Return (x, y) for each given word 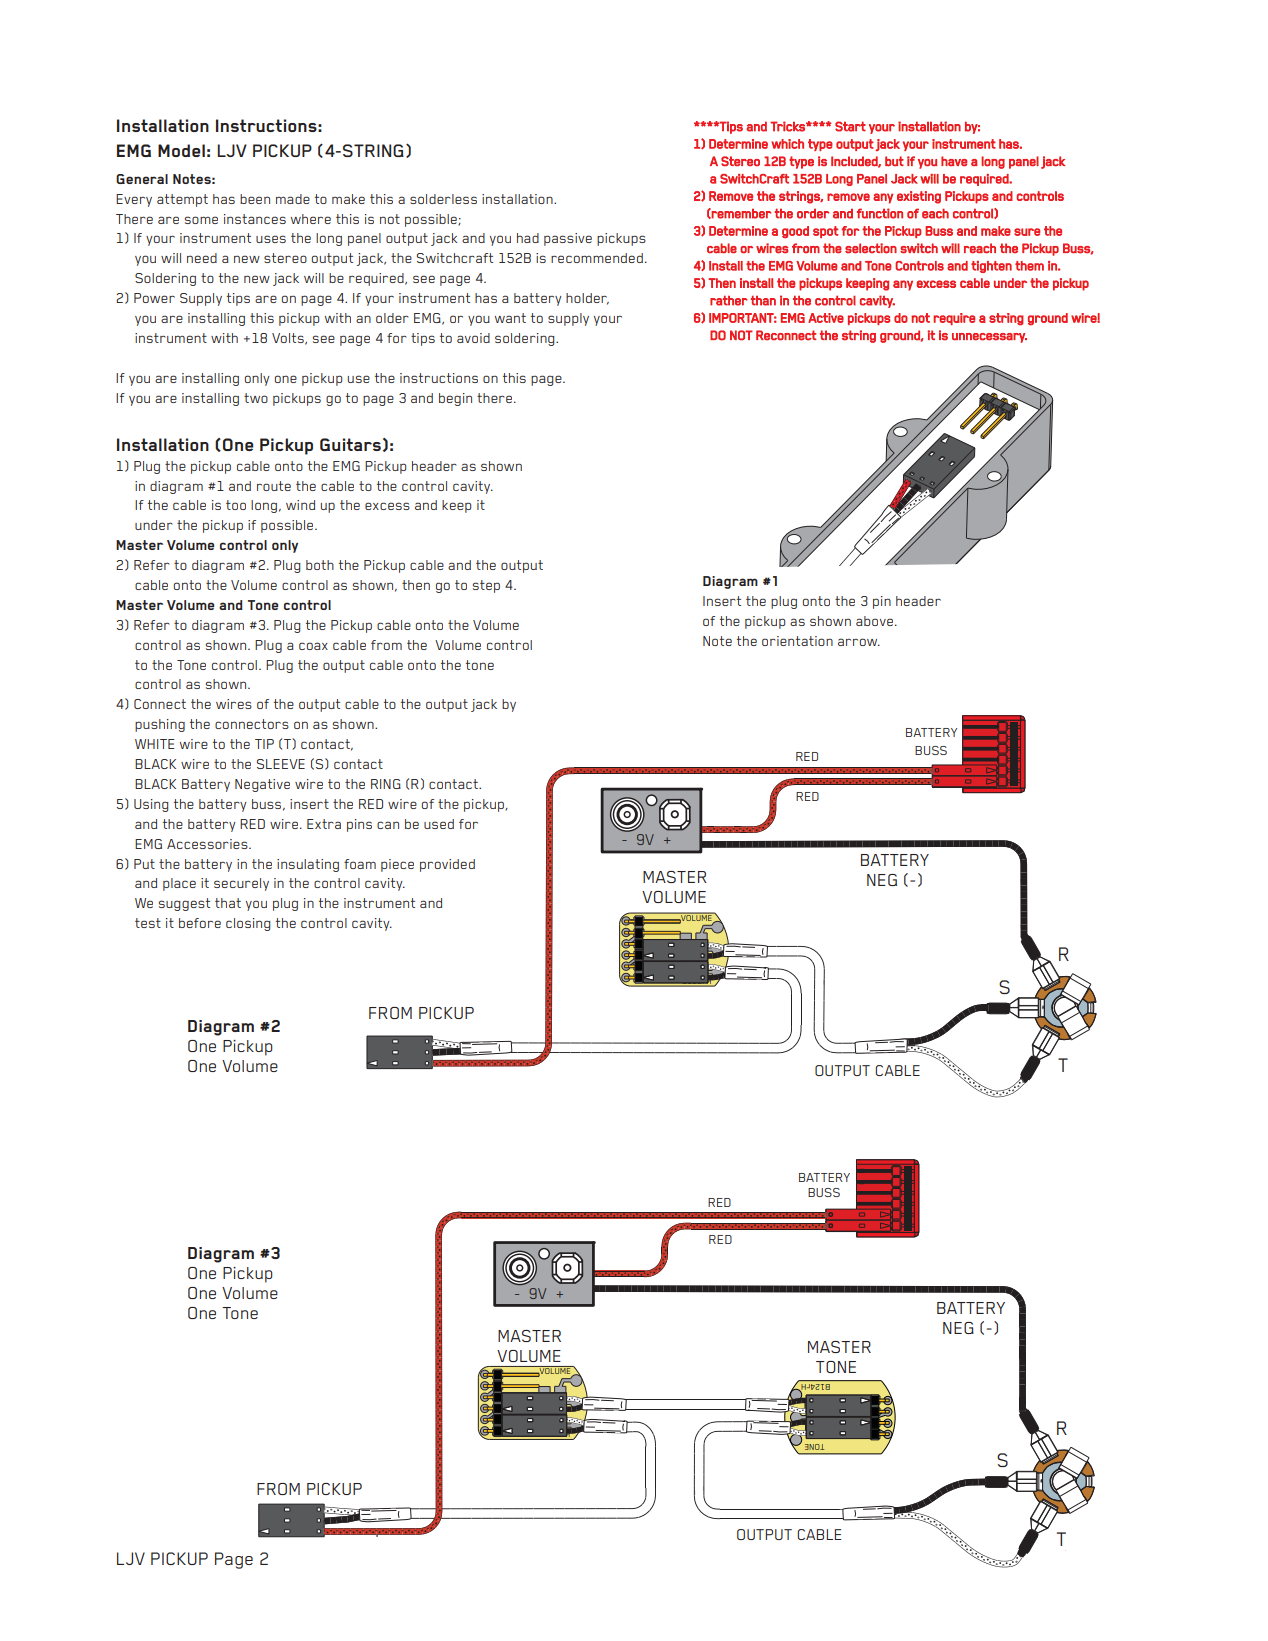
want (510, 318)
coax (313, 646)
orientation (797, 641)
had (528, 238)
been (255, 199)
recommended (597, 258)
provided (447, 865)
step (486, 586)
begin (455, 399)
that (228, 903)
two (256, 398)
